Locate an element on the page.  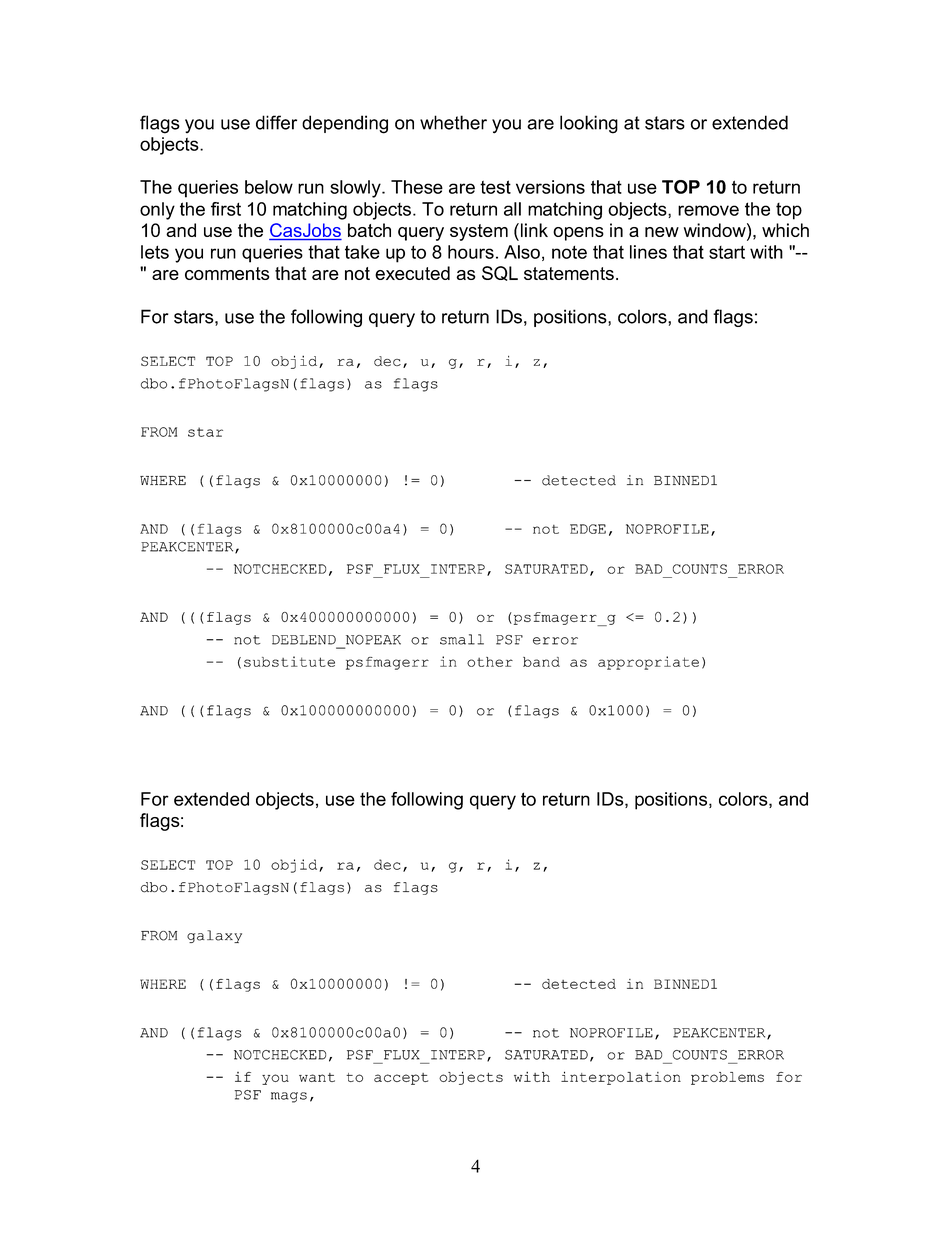
EDGE is located at coordinates (588, 529).
